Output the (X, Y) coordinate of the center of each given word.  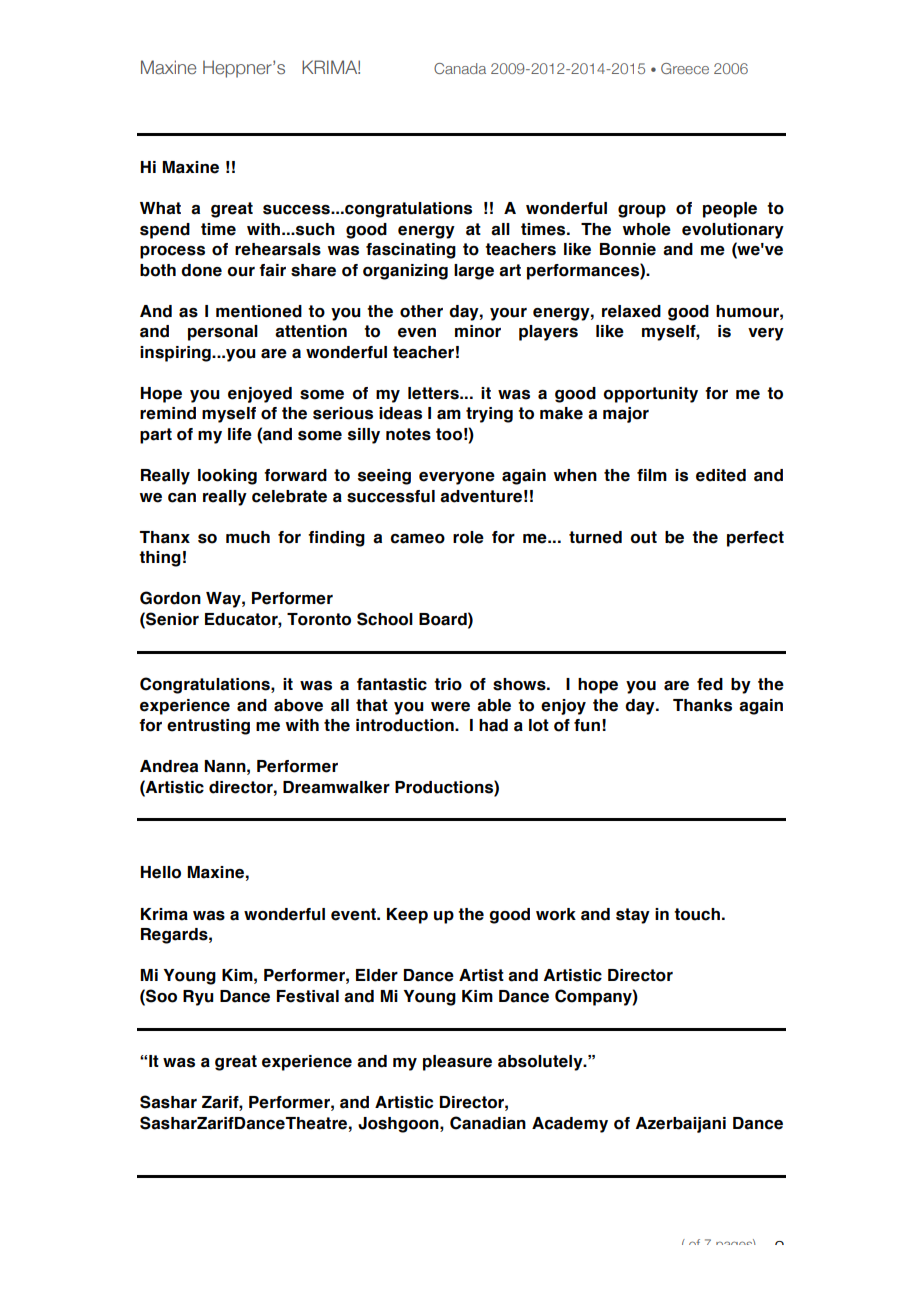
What (160, 208)
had (493, 725)
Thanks (702, 705)
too (449, 434)
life (240, 434)
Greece (685, 68)
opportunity (650, 395)
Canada (460, 68)
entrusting (208, 727)
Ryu (198, 998)
